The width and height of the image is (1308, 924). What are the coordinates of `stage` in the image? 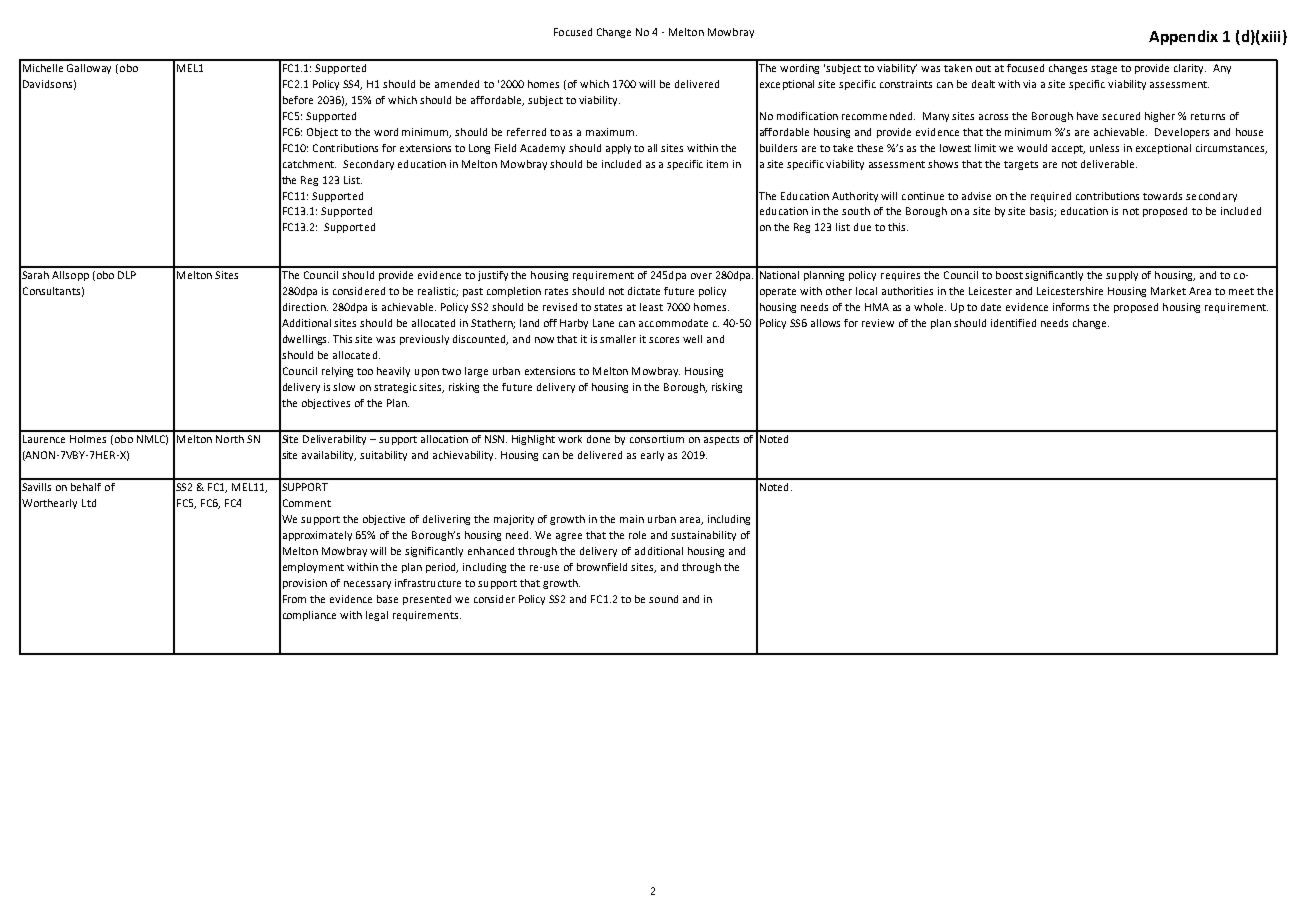 It's located at (1104, 69).
